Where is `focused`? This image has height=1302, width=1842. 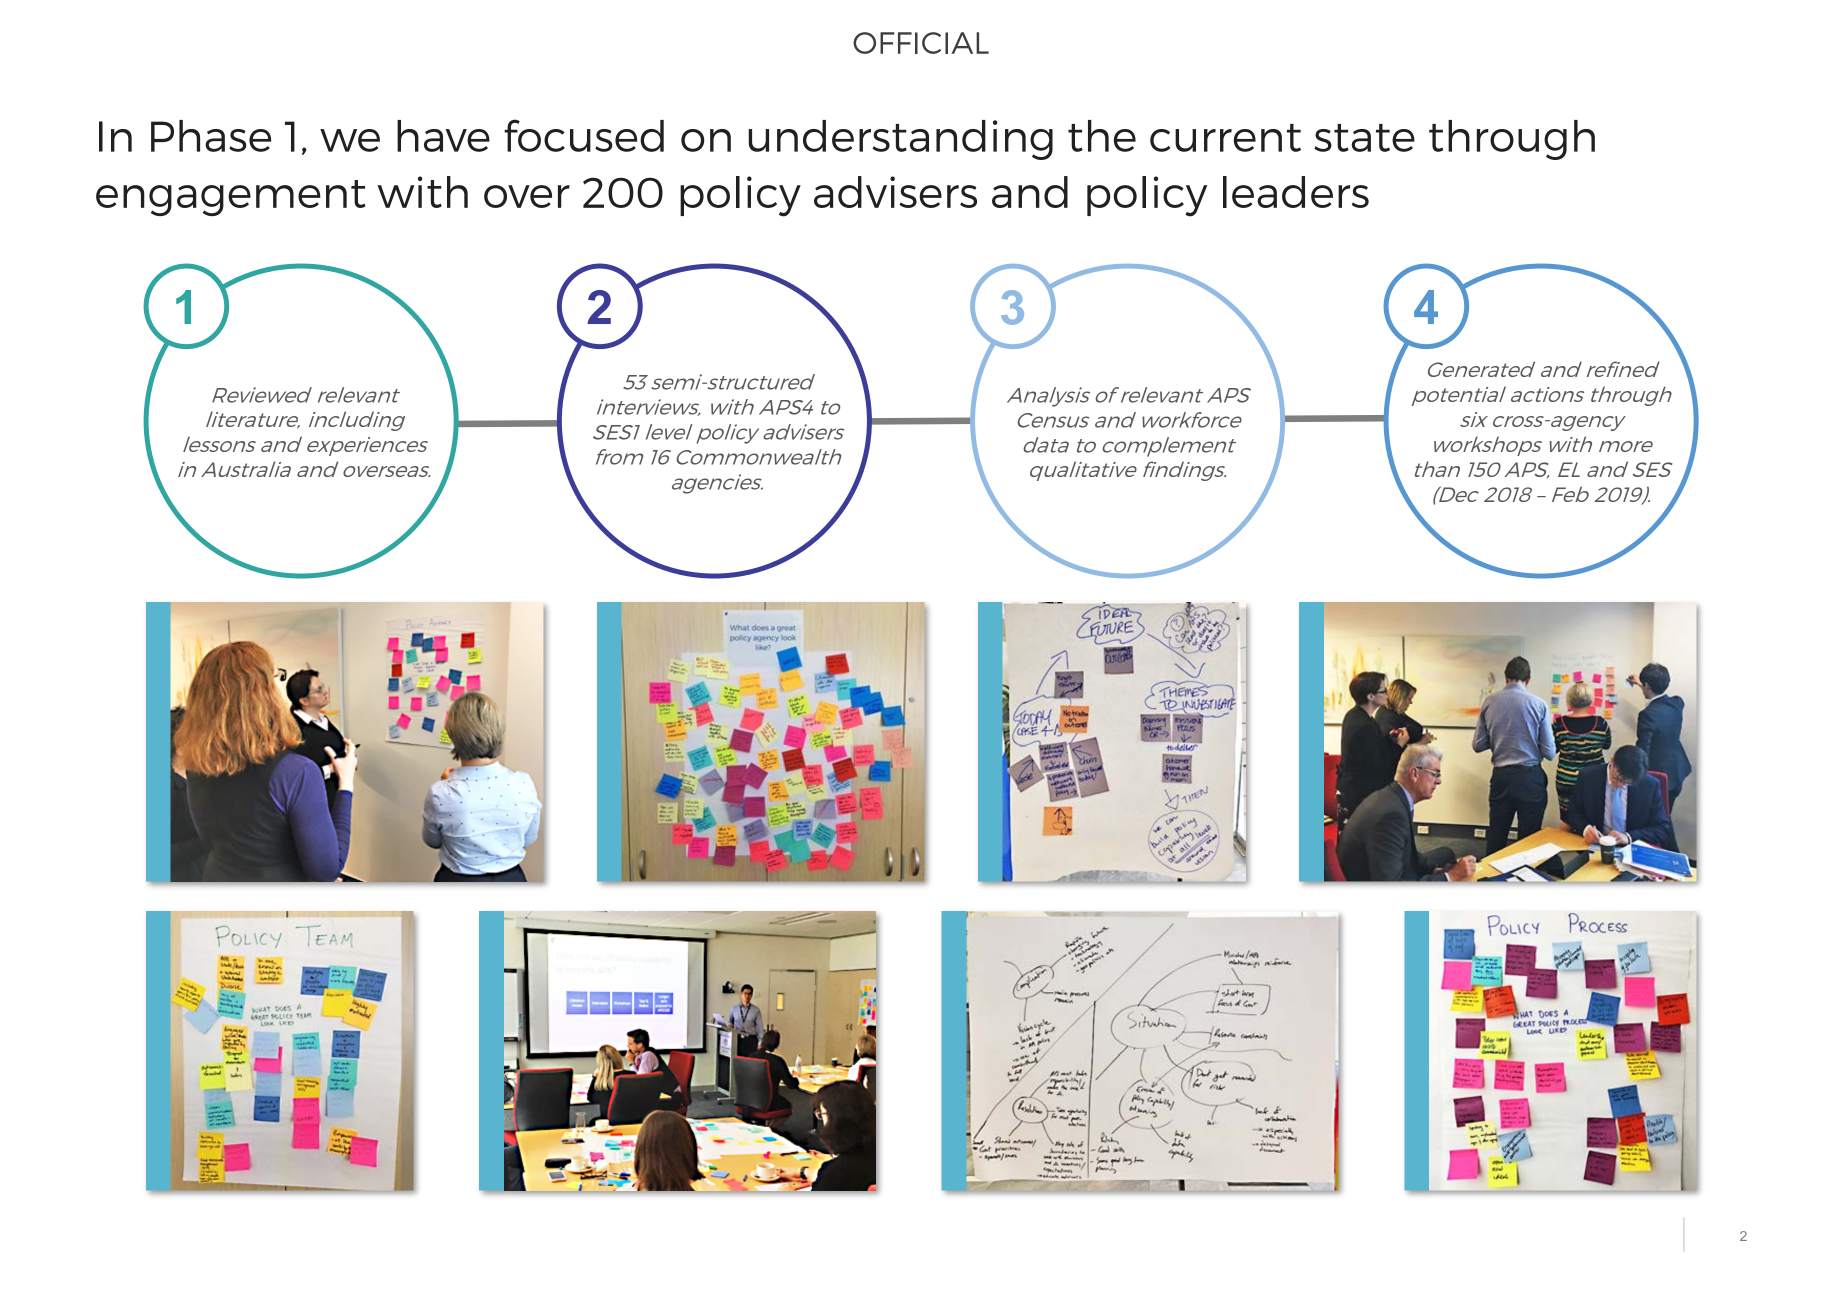 focused is located at coordinates (584, 135).
